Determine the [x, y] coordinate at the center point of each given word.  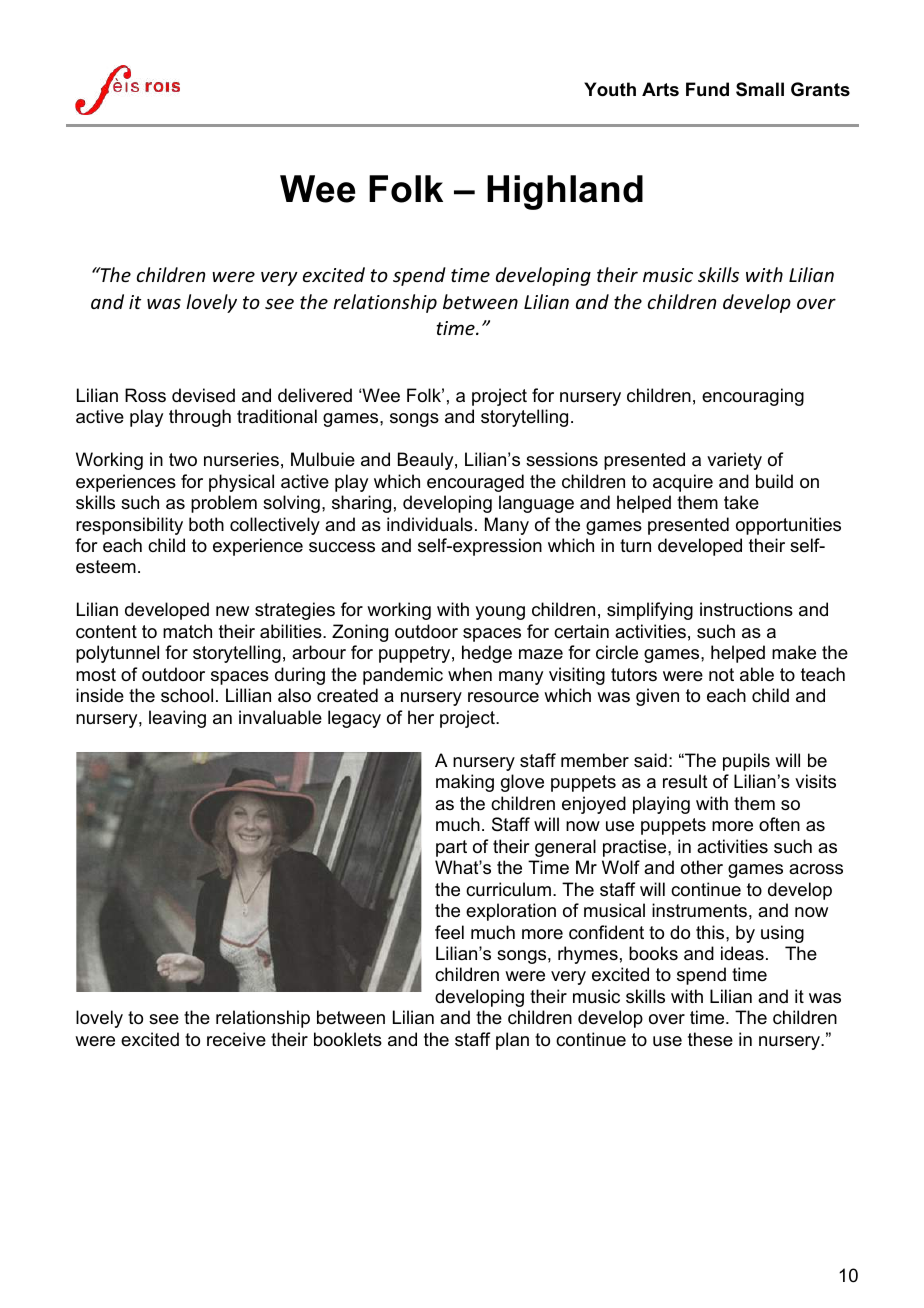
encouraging [753, 397]
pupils [746, 762]
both [206, 524]
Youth [610, 89]
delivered [315, 395]
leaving [177, 719]
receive [236, 1039]
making [465, 783]
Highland [565, 192]
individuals [430, 524]
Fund [707, 89]
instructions [746, 609]
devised [203, 395]
